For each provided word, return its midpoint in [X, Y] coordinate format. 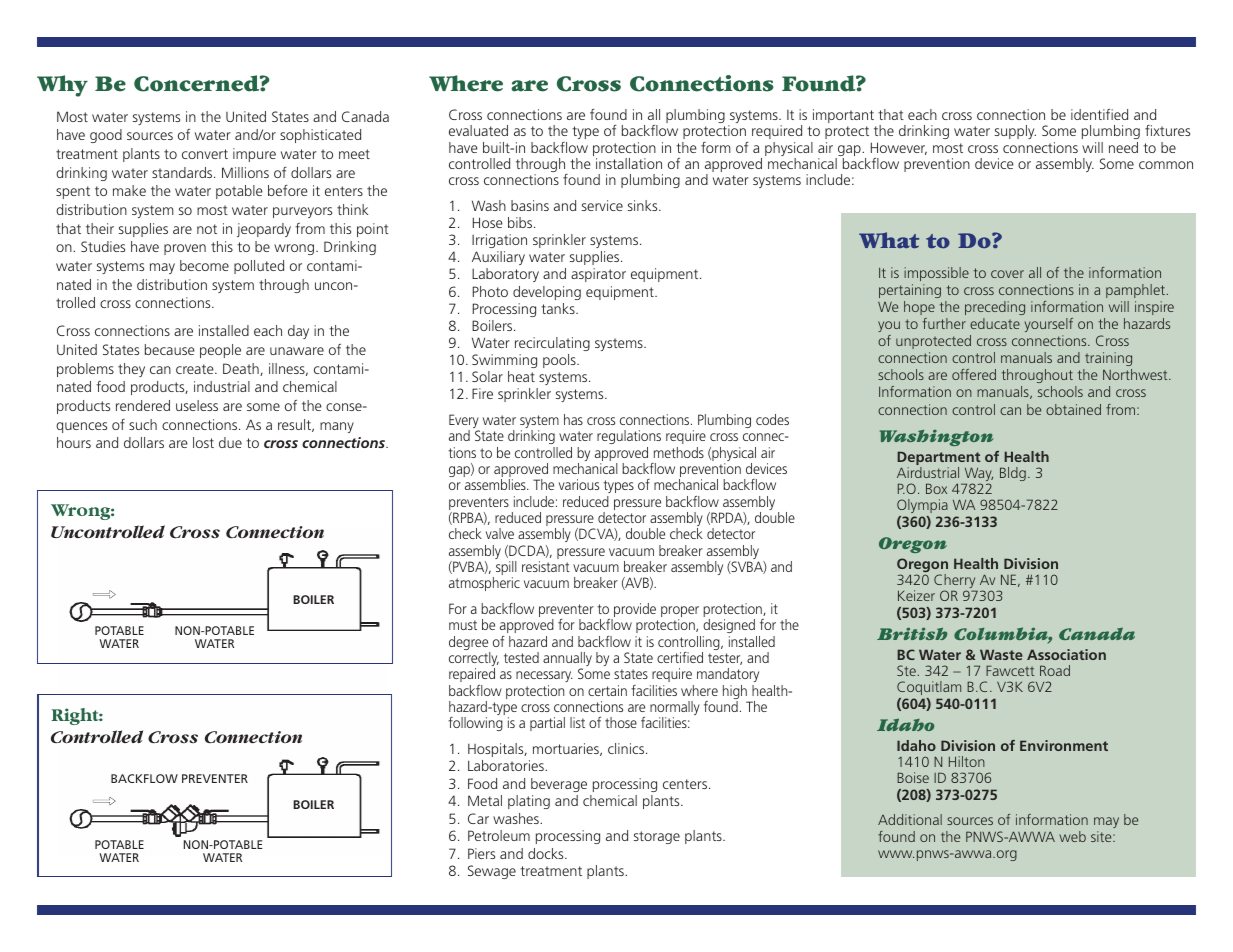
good [106, 136]
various [579, 484]
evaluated [478, 130]
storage [657, 837]
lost [203, 442]
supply [1015, 132]
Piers [481, 853]
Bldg [1013, 474]
